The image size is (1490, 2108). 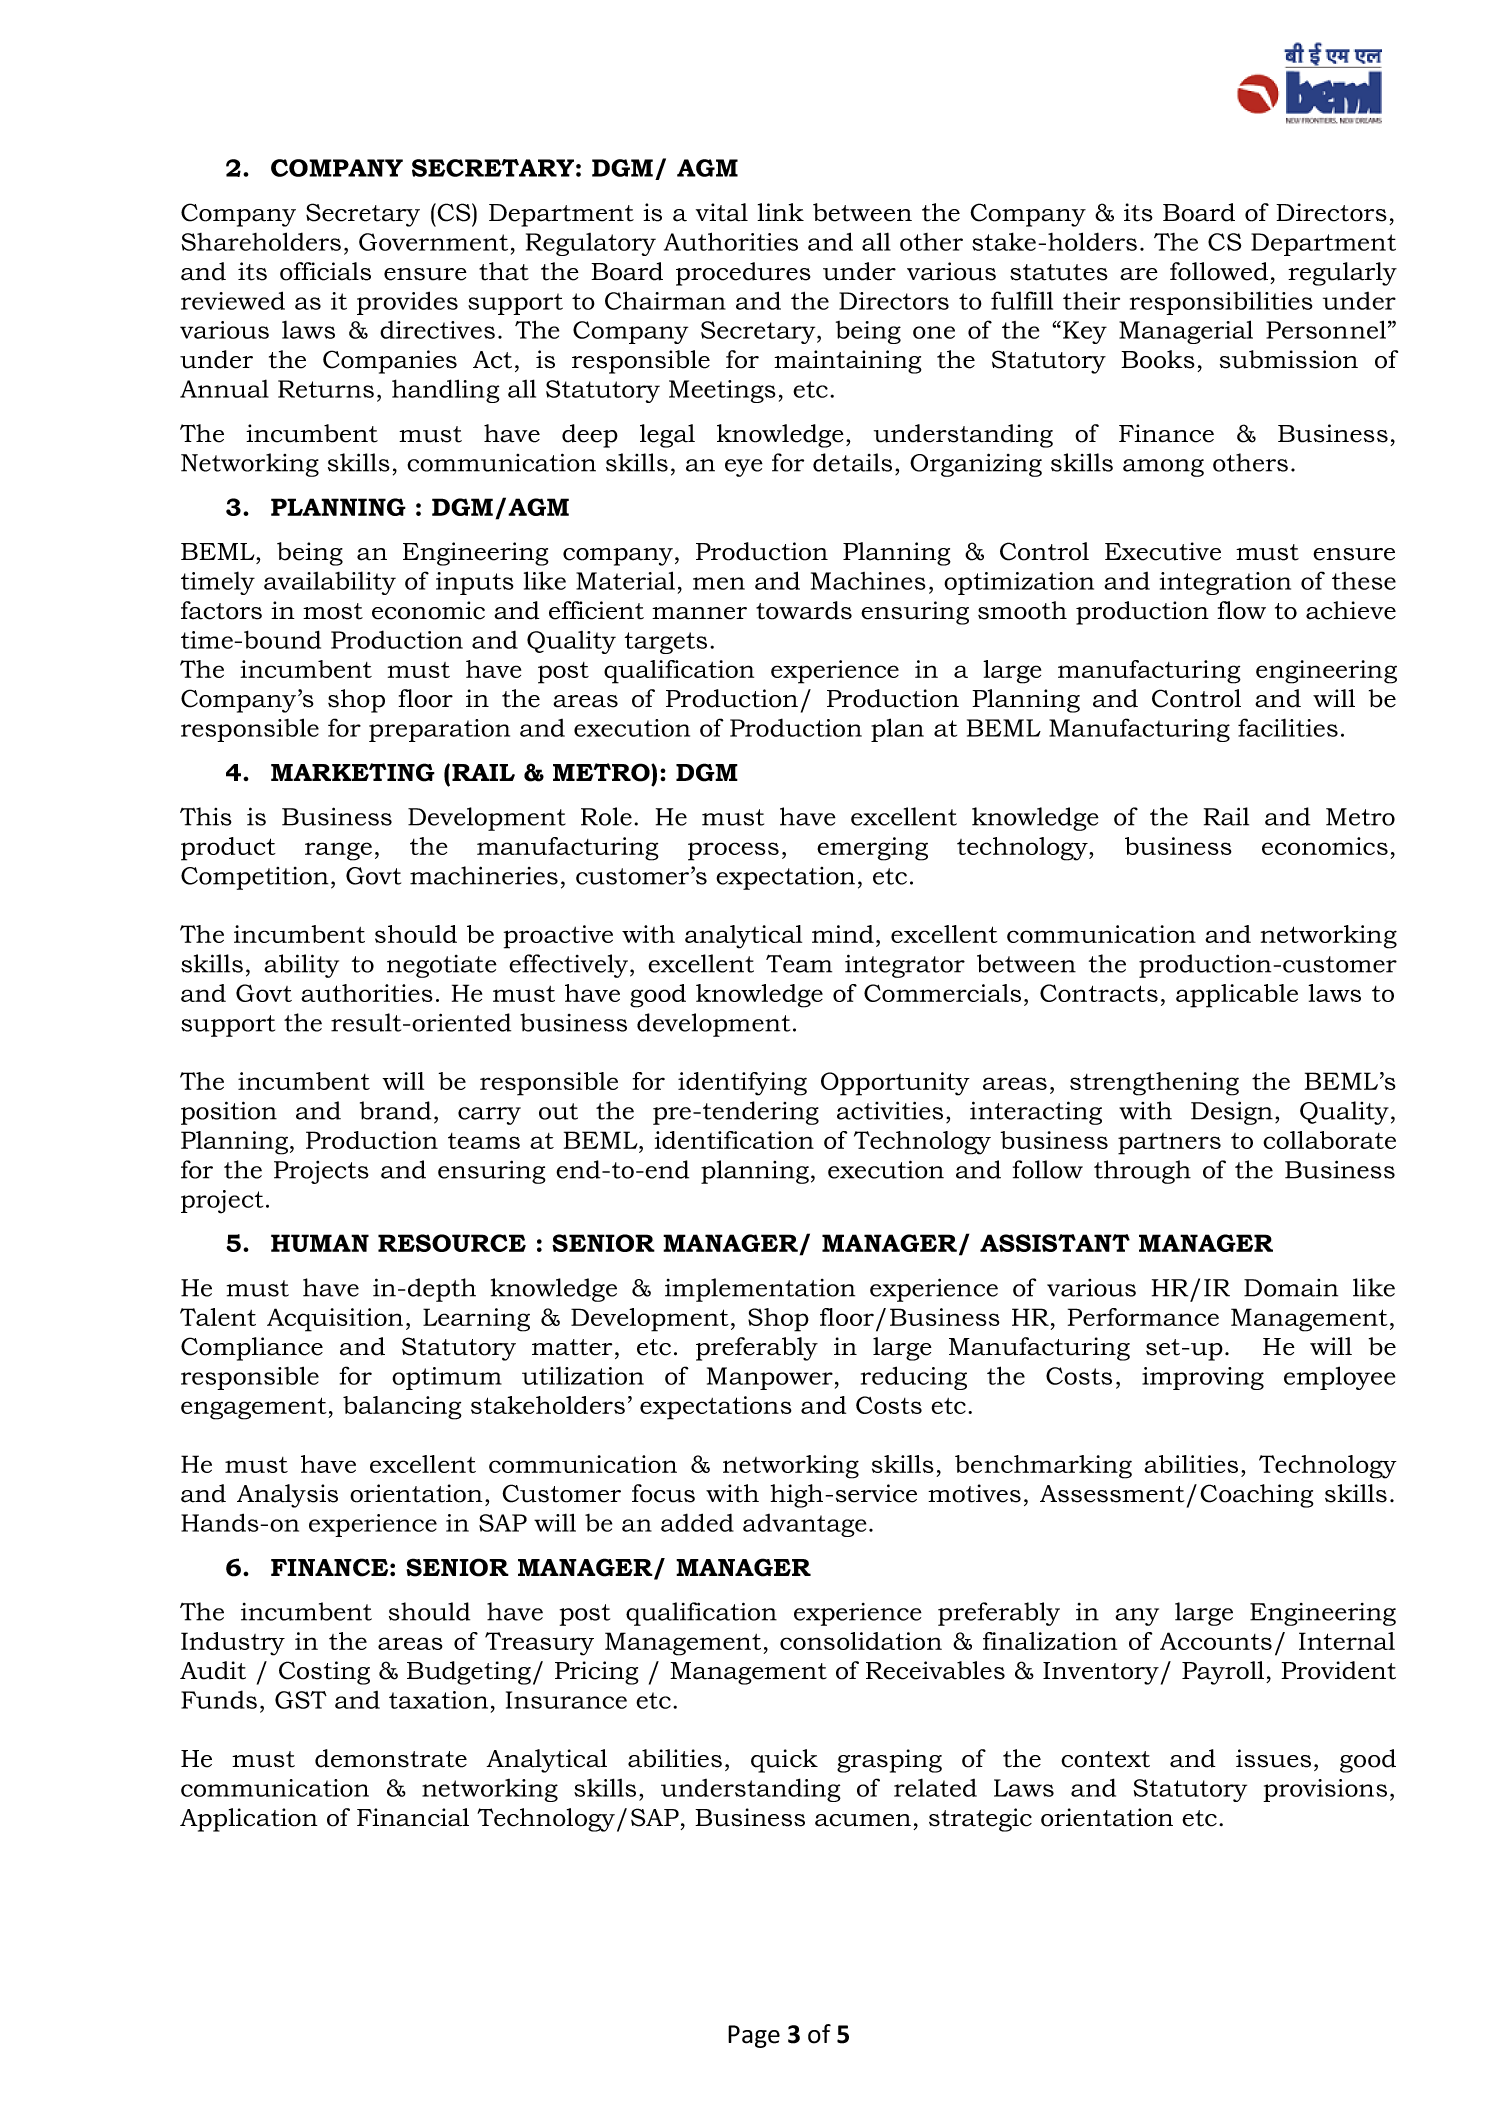 What do you see at coordinates (1291, 1288) in the page?
I see `Domain` at bounding box center [1291, 1288].
